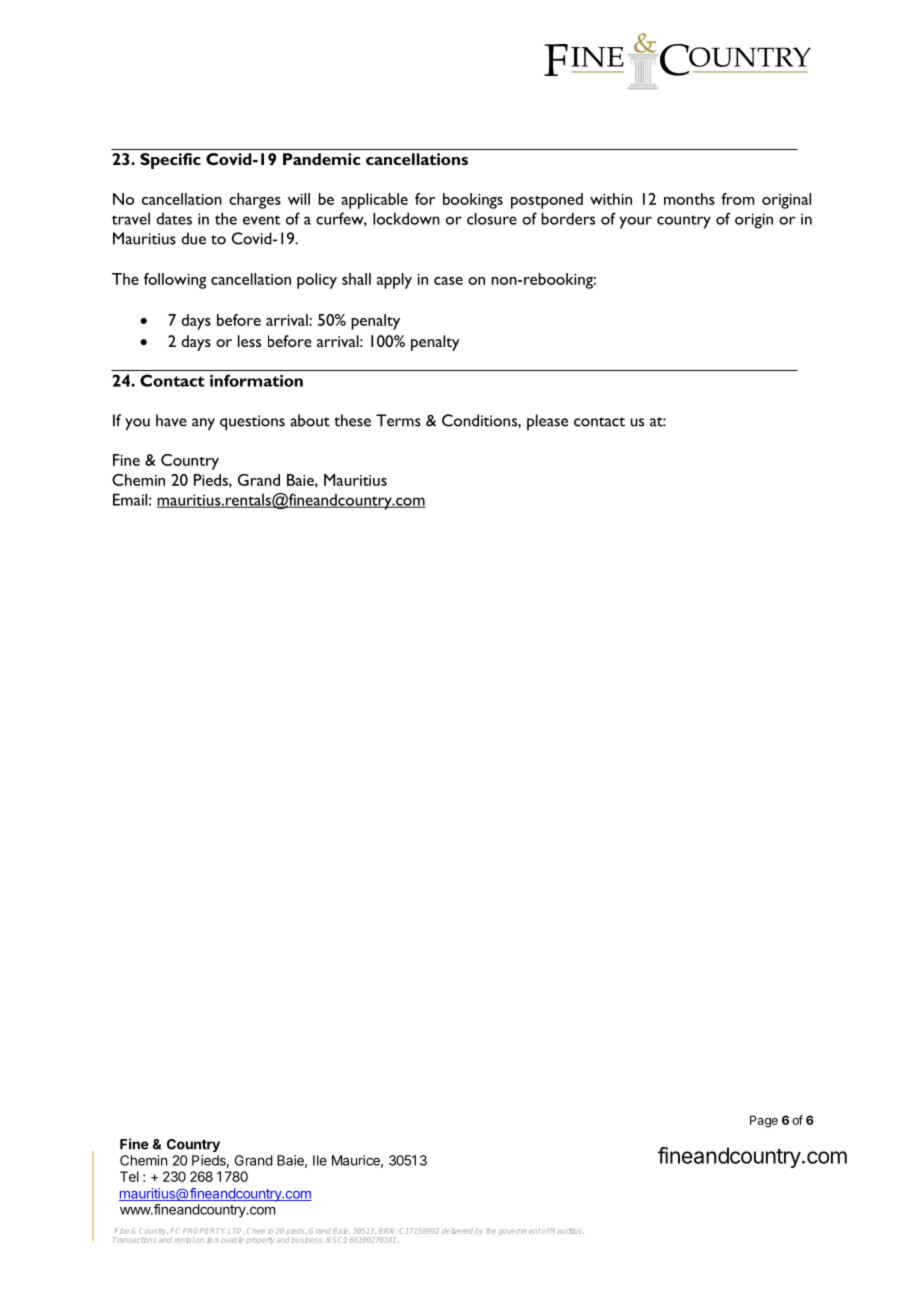 The height and width of the screenshot is (1308, 924). What do you see at coordinates (203, 424) in the screenshot?
I see `any` at bounding box center [203, 424].
